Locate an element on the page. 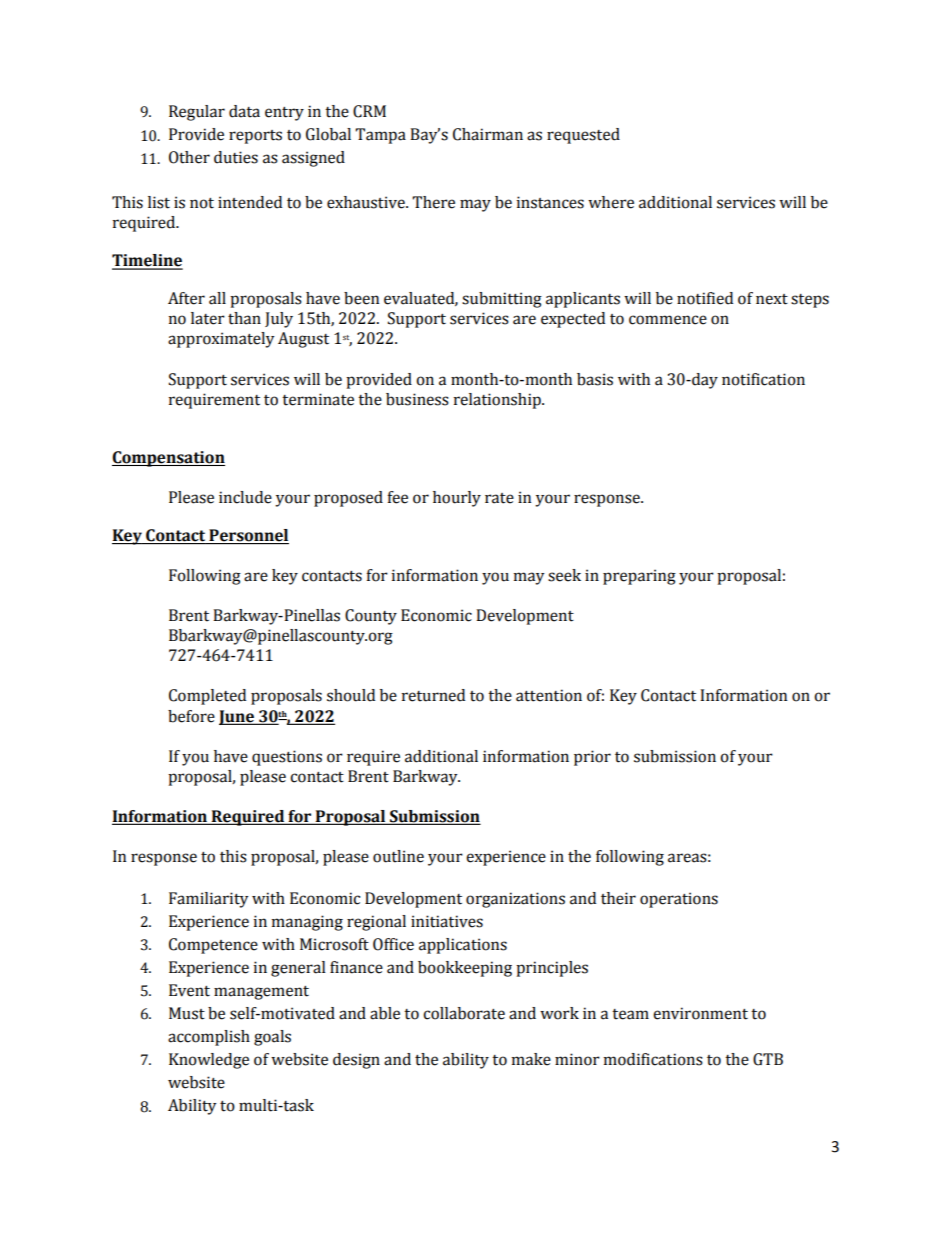 Image resolution: width=952 pixels, height=1233 pixels. seek is located at coordinates (564, 575).
